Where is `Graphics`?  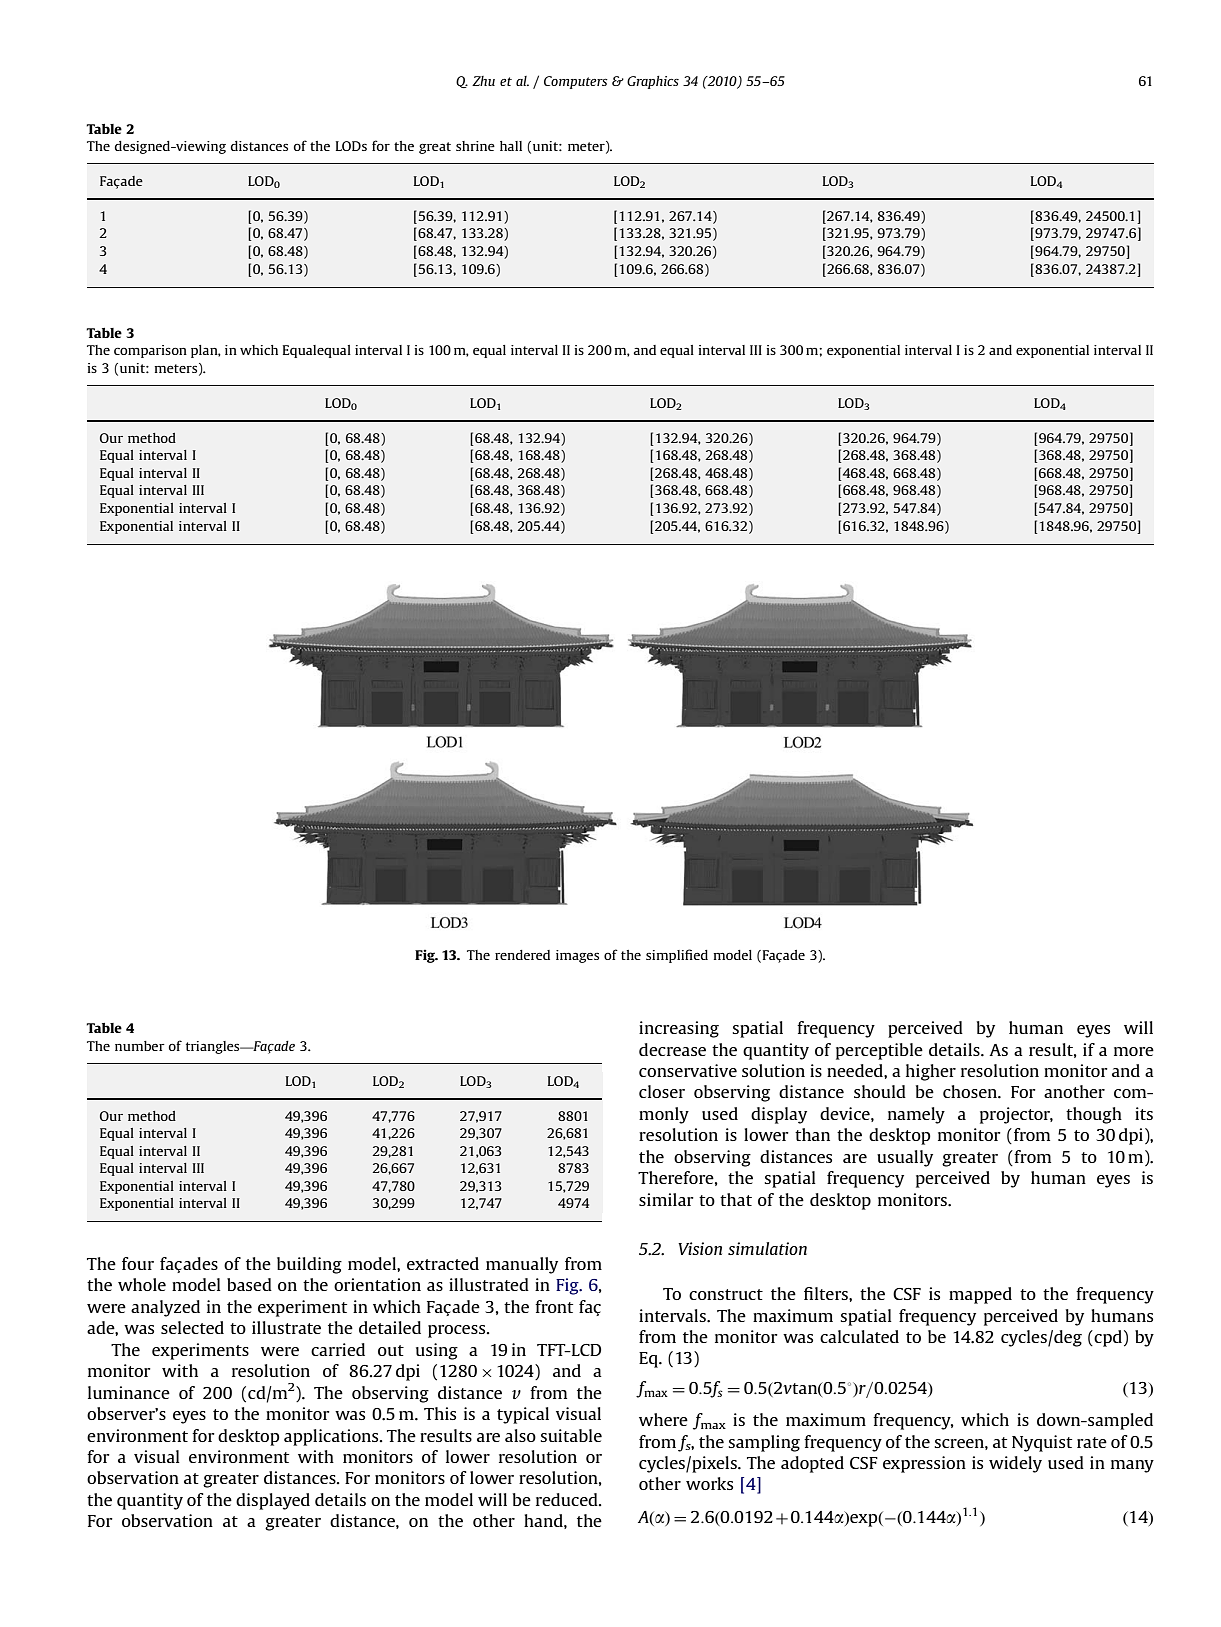
Graphics is located at coordinates (653, 82).
